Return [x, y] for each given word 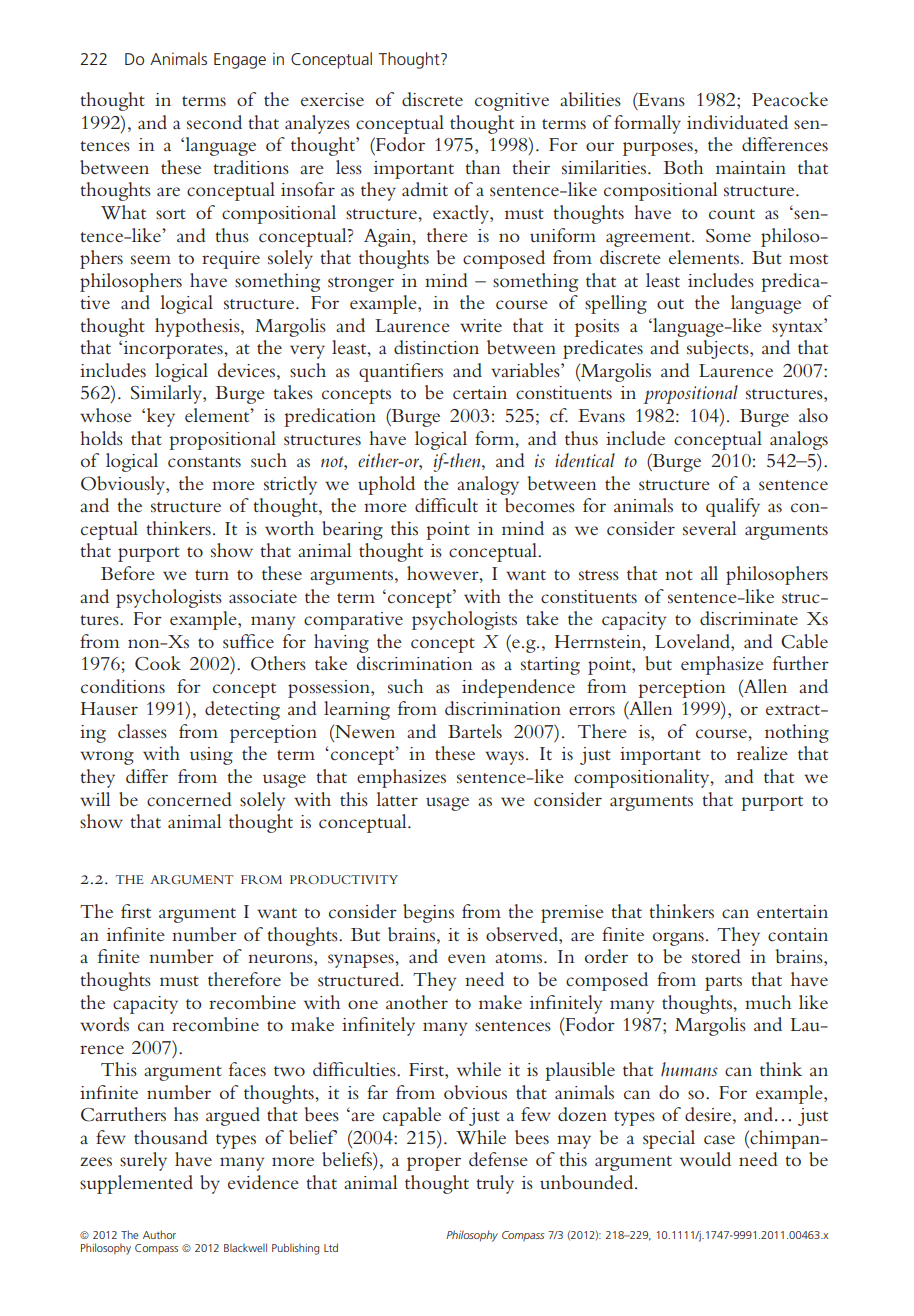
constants [204, 462]
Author [159, 1234]
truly [495, 1184]
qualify [733, 507]
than [483, 167]
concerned [189, 799]
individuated [737, 122]
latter [397, 799]
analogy [488, 485]
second [214, 122]
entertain [792, 911]
